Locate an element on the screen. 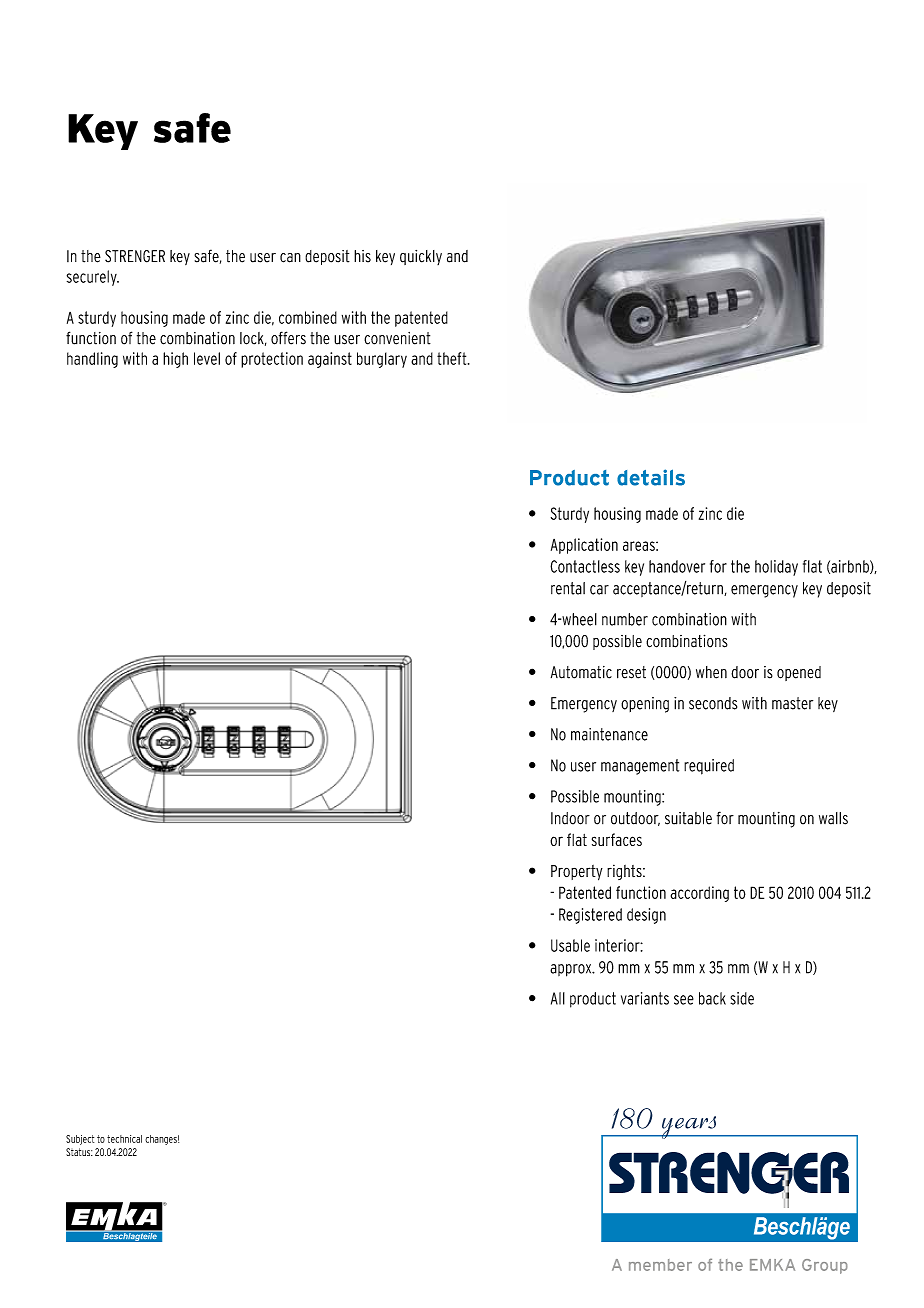 The width and height of the screenshot is (924, 1308). quickly is located at coordinates (421, 257).
